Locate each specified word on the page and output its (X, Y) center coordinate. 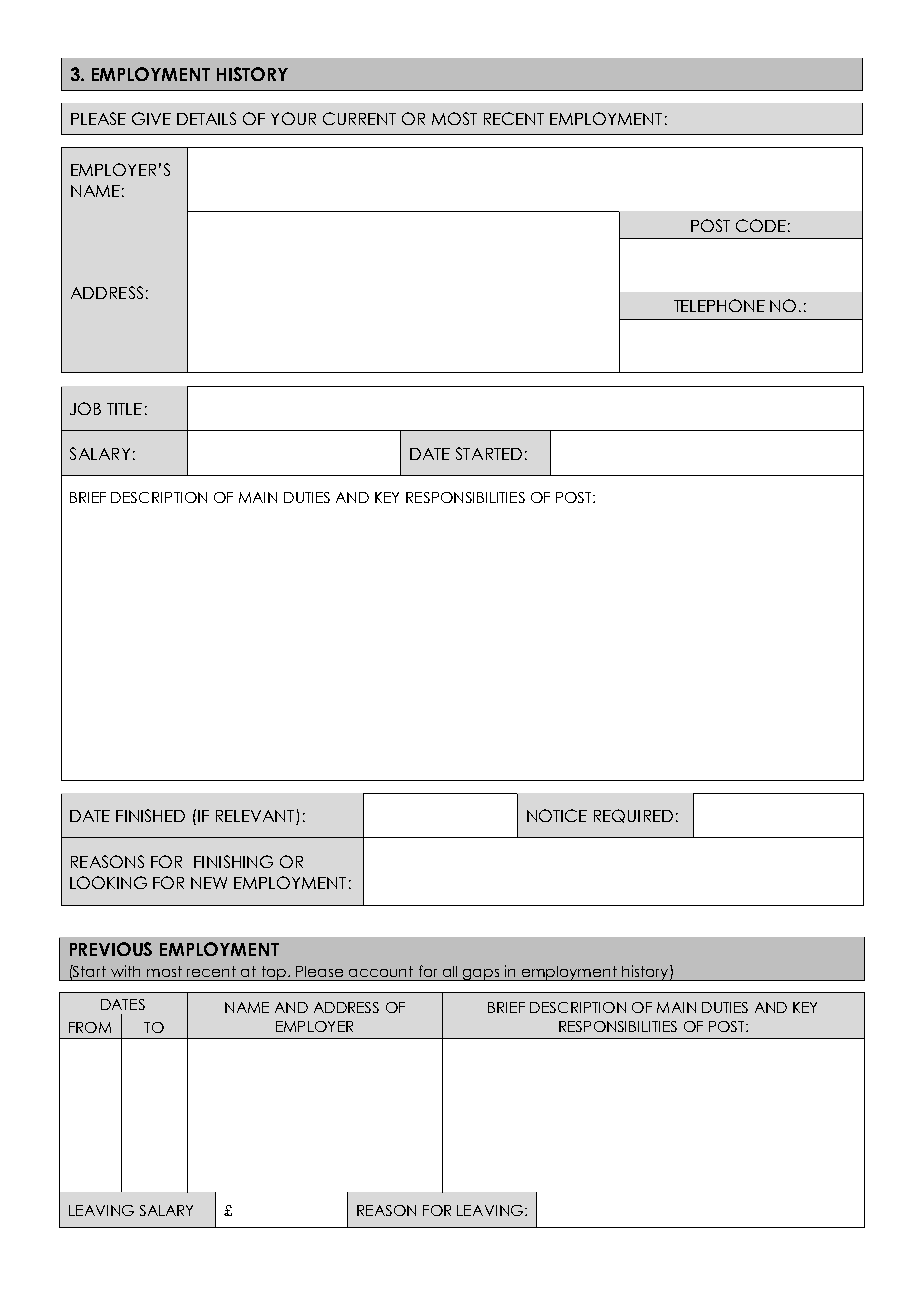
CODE (761, 225)
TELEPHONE (719, 305)
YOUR (293, 118)
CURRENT (359, 118)
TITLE (124, 409)
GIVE (151, 118)
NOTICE (557, 815)
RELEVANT (256, 817)
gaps (481, 975)
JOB (85, 408)
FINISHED (150, 815)
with (125, 971)
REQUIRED (633, 816)
